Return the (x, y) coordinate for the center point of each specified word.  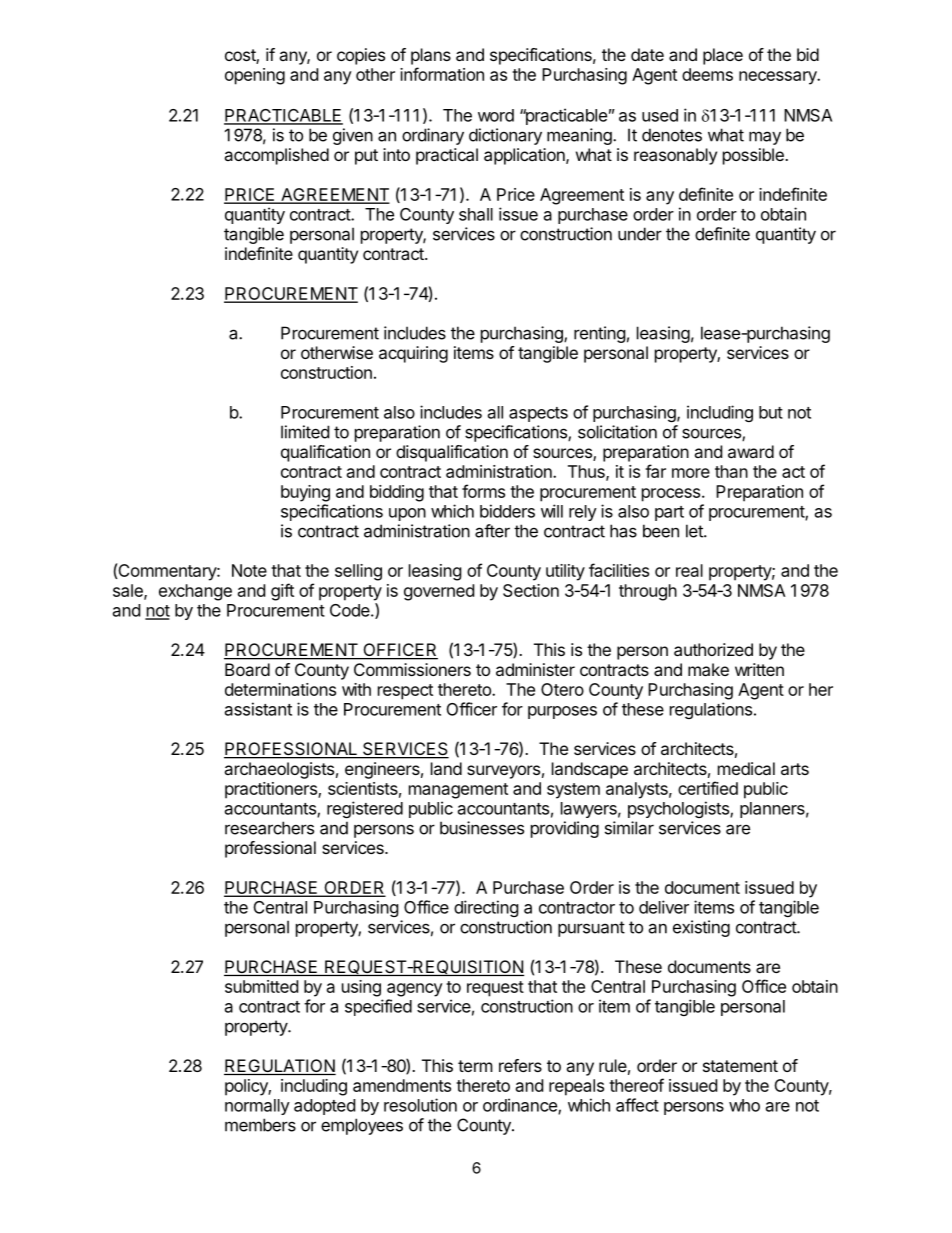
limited (305, 432)
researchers (269, 828)
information (442, 74)
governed (439, 592)
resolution (420, 1105)
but (771, 412)
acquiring (413, 354)
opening (255, 76)
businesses (482, 828)
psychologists (679, 809)
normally (257, 1107)
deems (707, 74)
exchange (195, 592)
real (689, 570)
